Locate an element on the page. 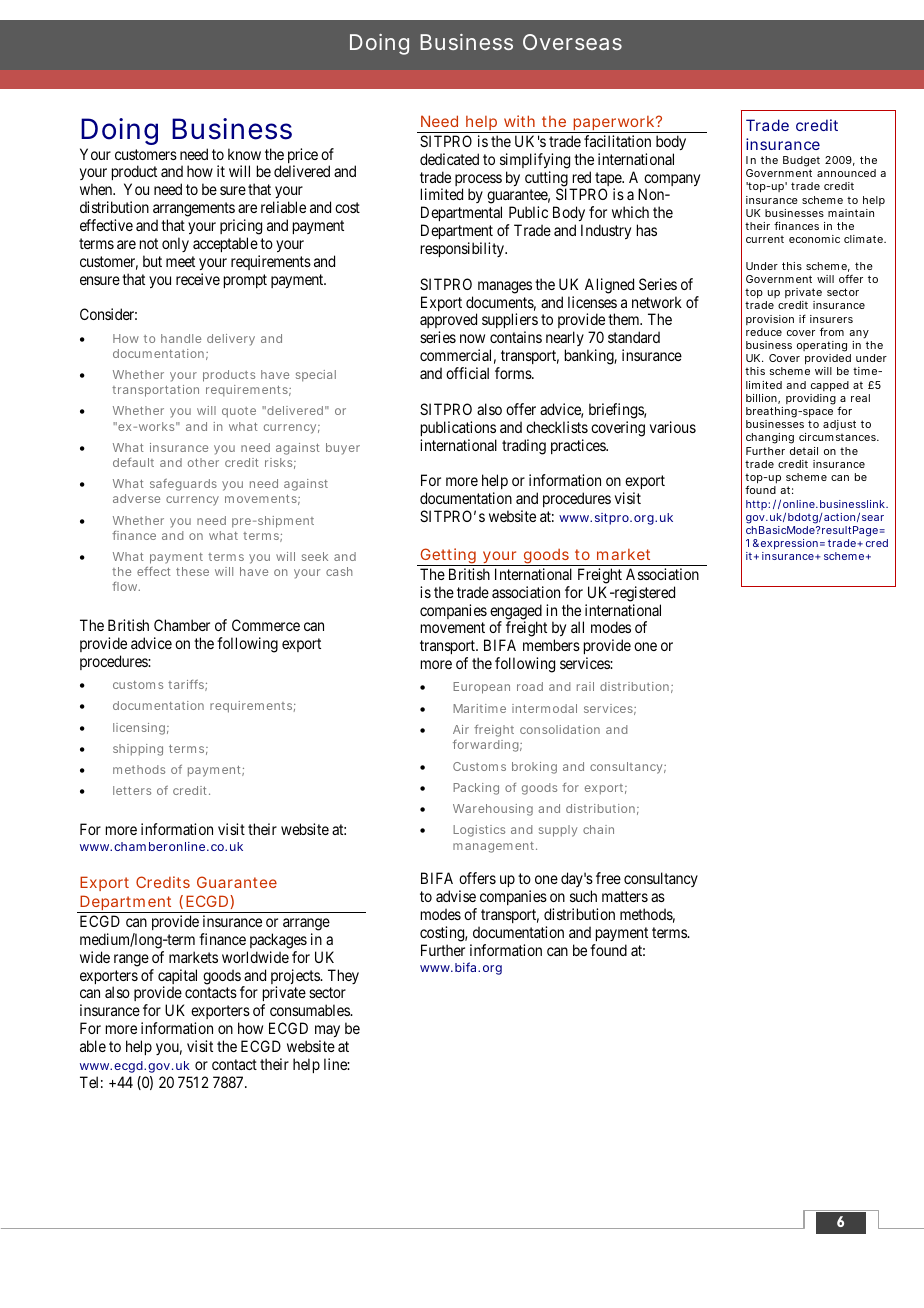  They is located at coordinates (343, 976).
